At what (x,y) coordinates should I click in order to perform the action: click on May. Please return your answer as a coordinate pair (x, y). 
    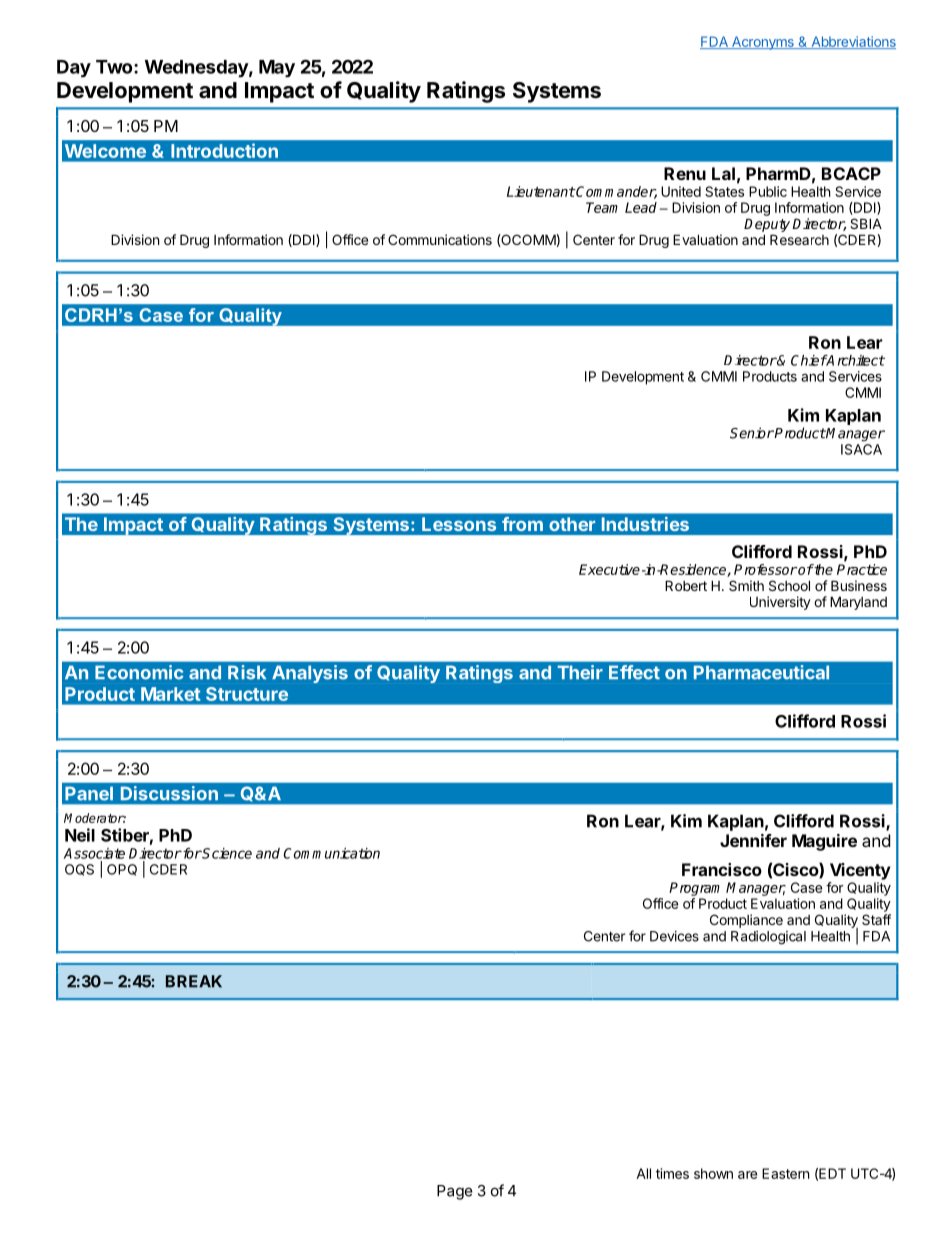
    Looking at the image, I should click on (277, 68).
